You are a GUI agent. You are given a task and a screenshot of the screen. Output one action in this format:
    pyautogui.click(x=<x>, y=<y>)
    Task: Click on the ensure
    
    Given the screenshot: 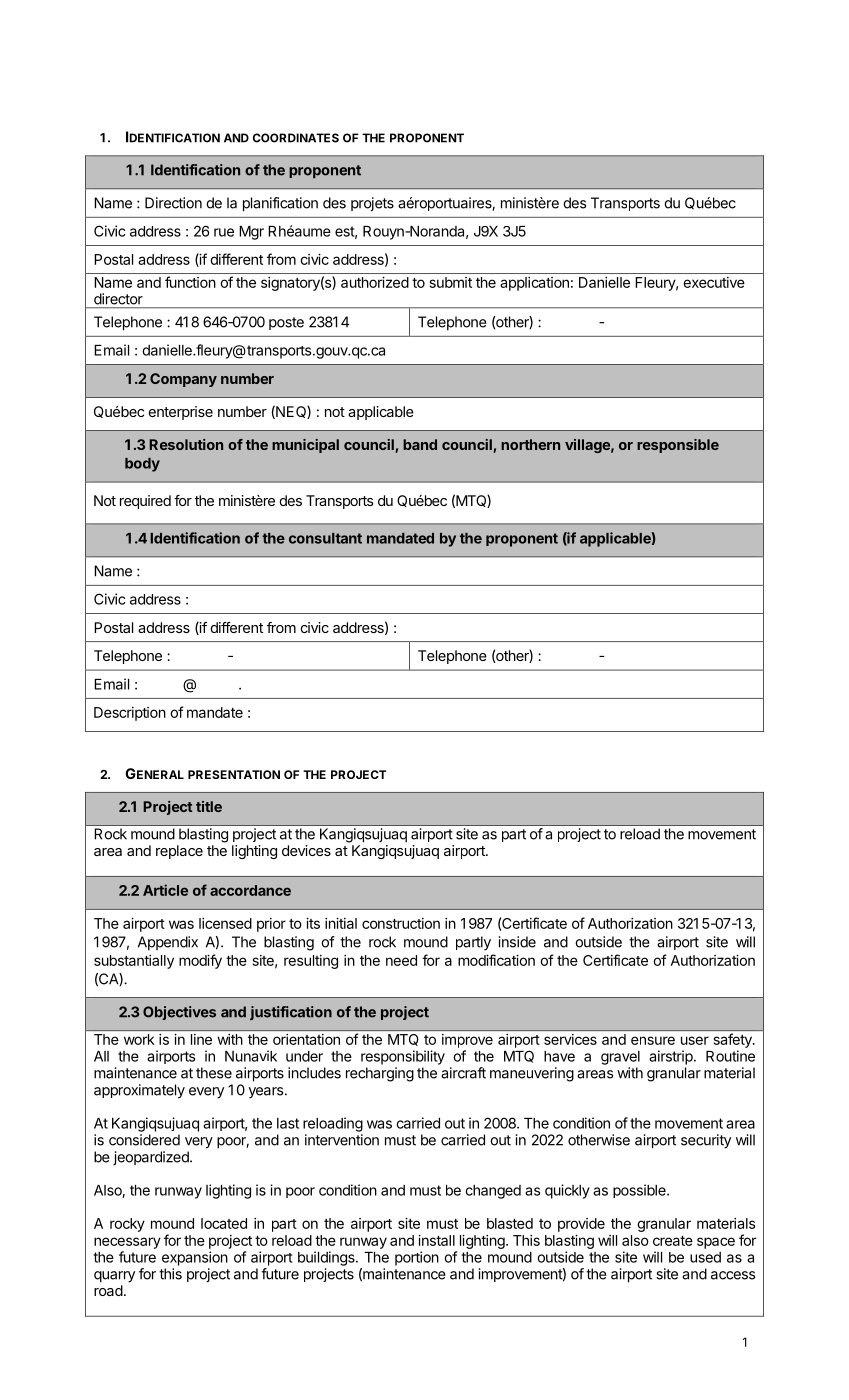 What is the action you would take?
    pyautogui.click(x=653, y=1040)
